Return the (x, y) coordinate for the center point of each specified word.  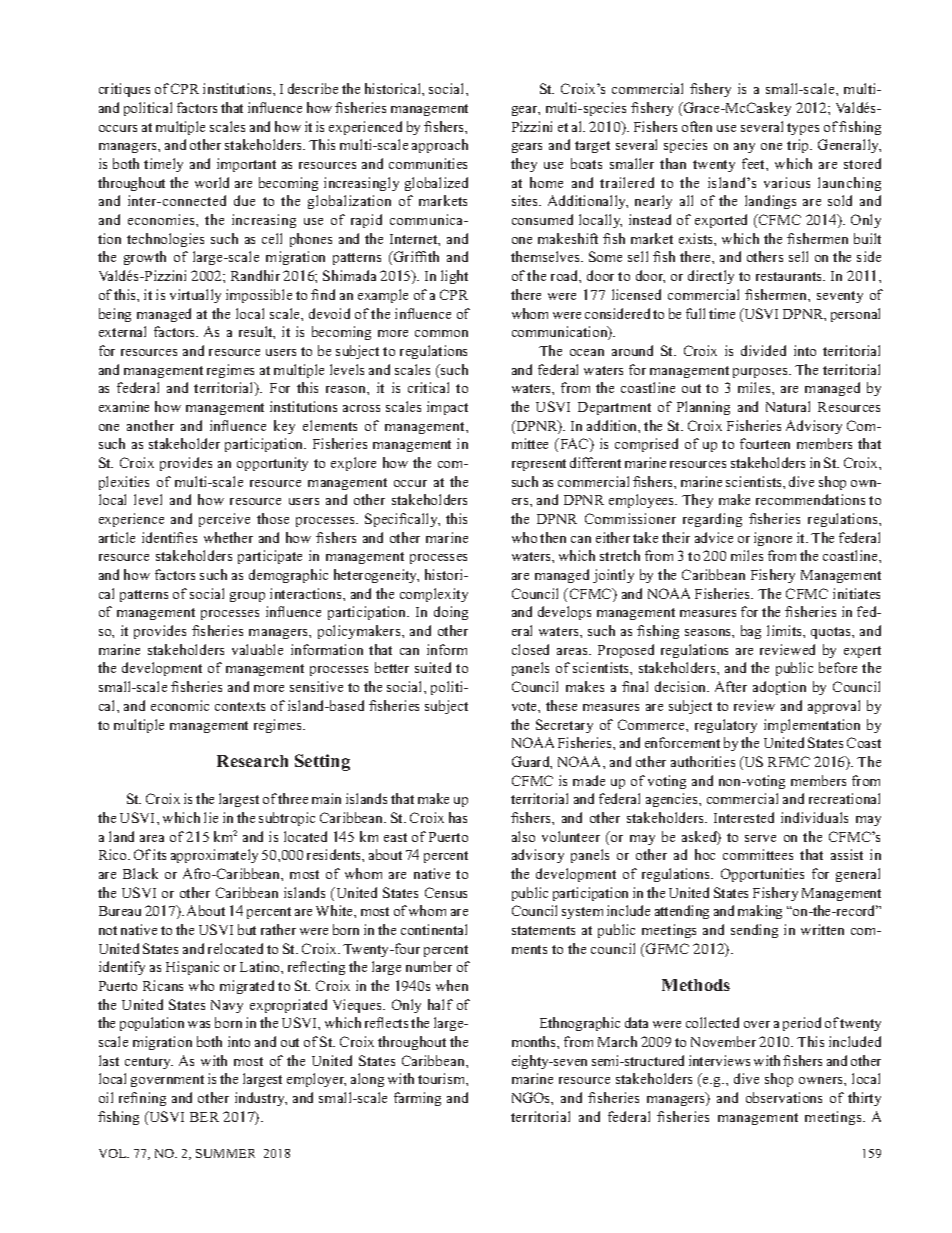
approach (440, 146)
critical (428, 387)
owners (822, 1080)
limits (785, 630)
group (247, 597)
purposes (761, 373)
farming (417, 1099)
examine (124, 406)
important (246, 165)
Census (446, 892)
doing (451, 613)
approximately (214, 856)
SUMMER (225, 1153)
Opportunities (762, 875)
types (803, 129)
